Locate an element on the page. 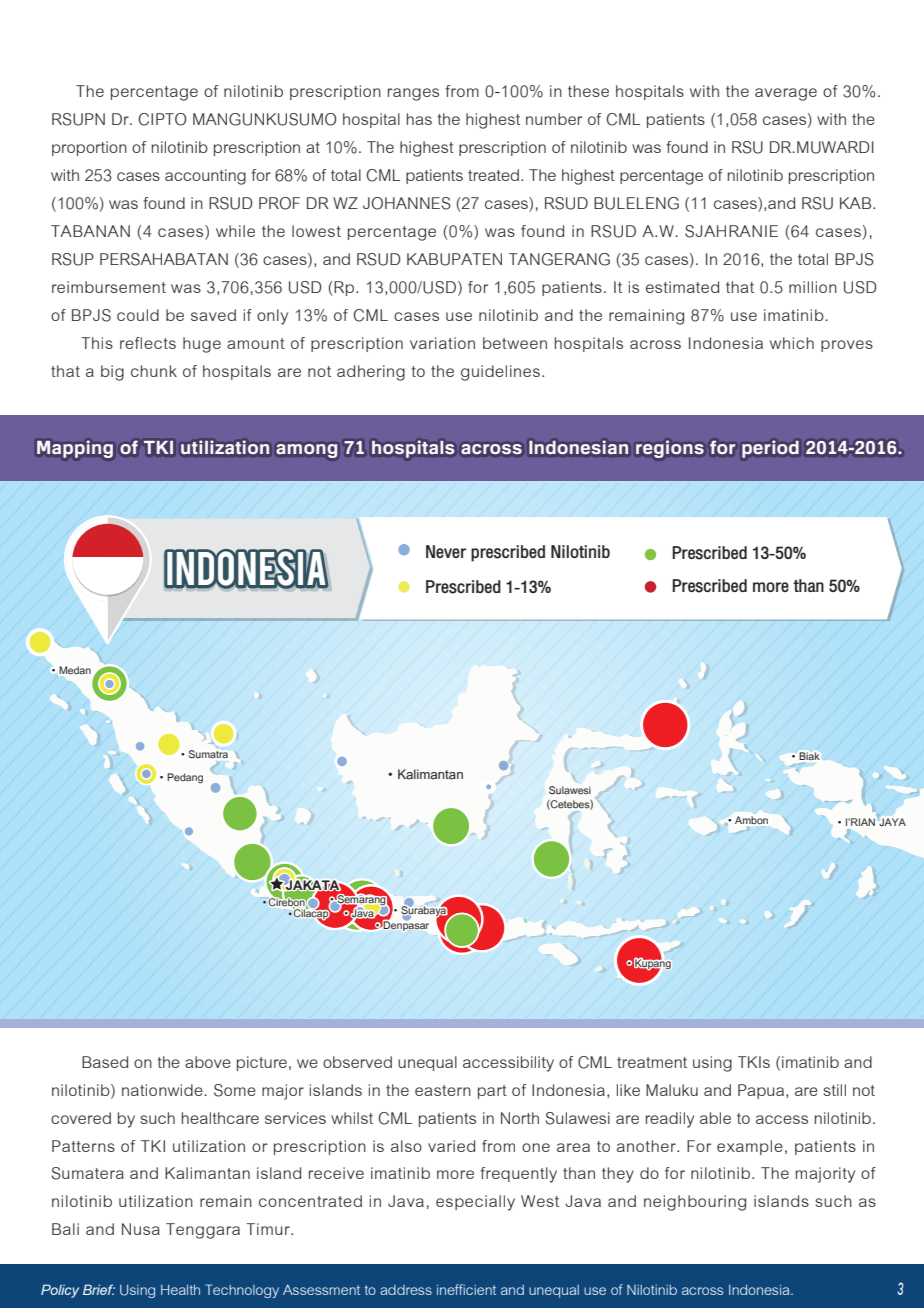 Image resolution: width=924 pixels, height=1308 pixels. has is located at coordinates (419, 119).
